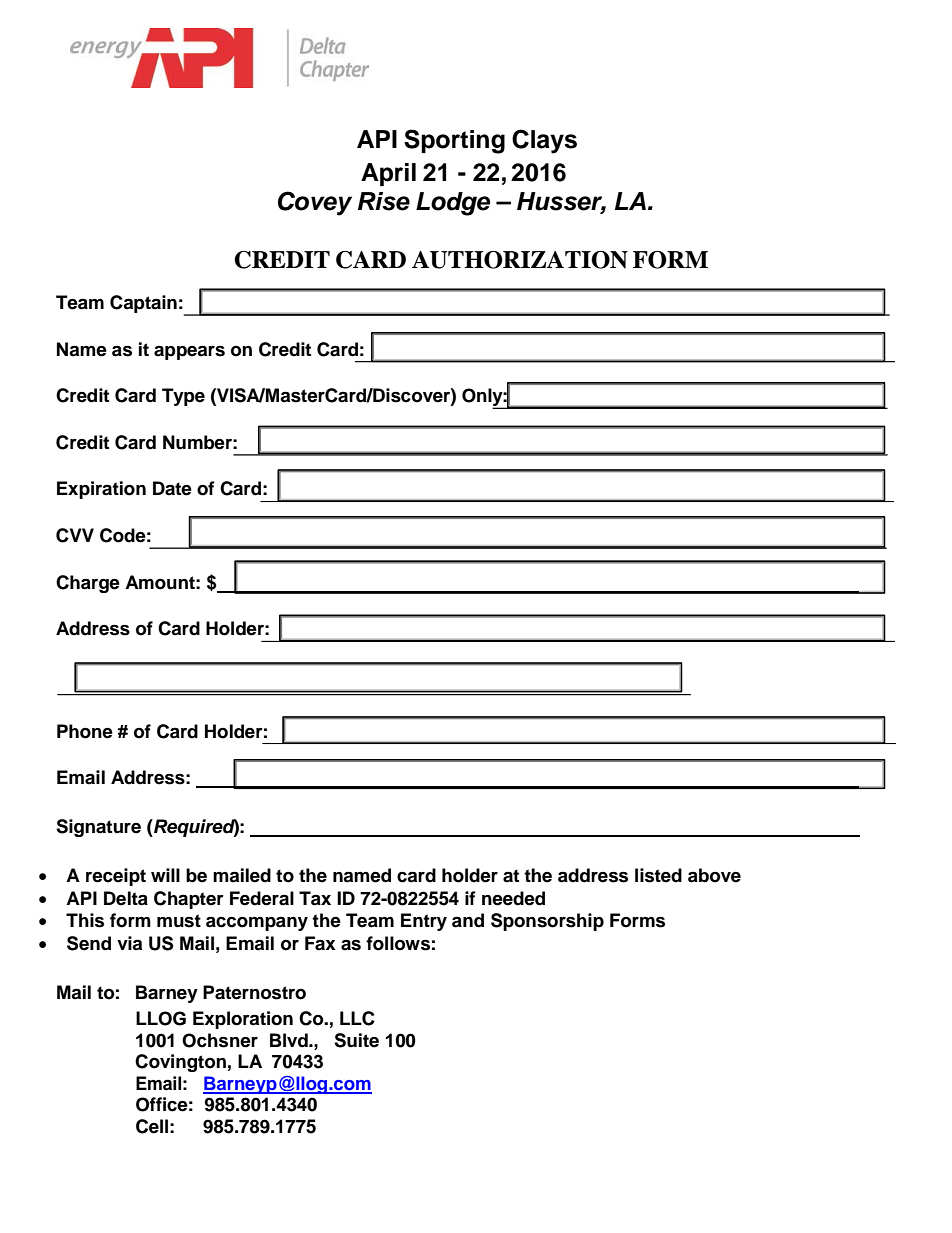 Image resolution: width=952 pixels, height=1233 pixels. Describe the element at coordinates (544, 141) in the document. I see `Clays` at that location.
